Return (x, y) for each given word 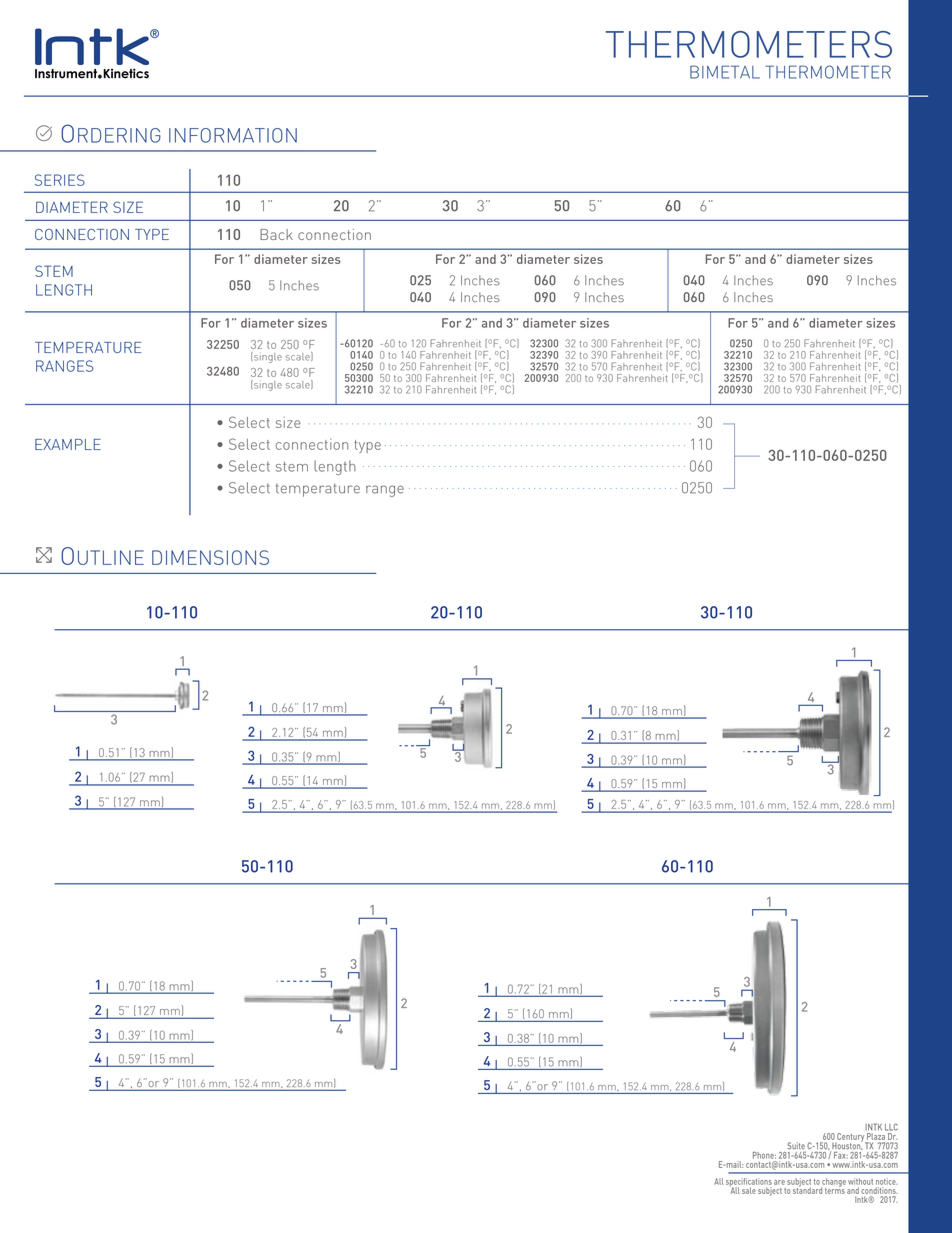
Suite (796, 1146)
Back (276, 234)
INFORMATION (233, 135)
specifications (749, 1183)
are (779, 1182)
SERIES (60, 180)
